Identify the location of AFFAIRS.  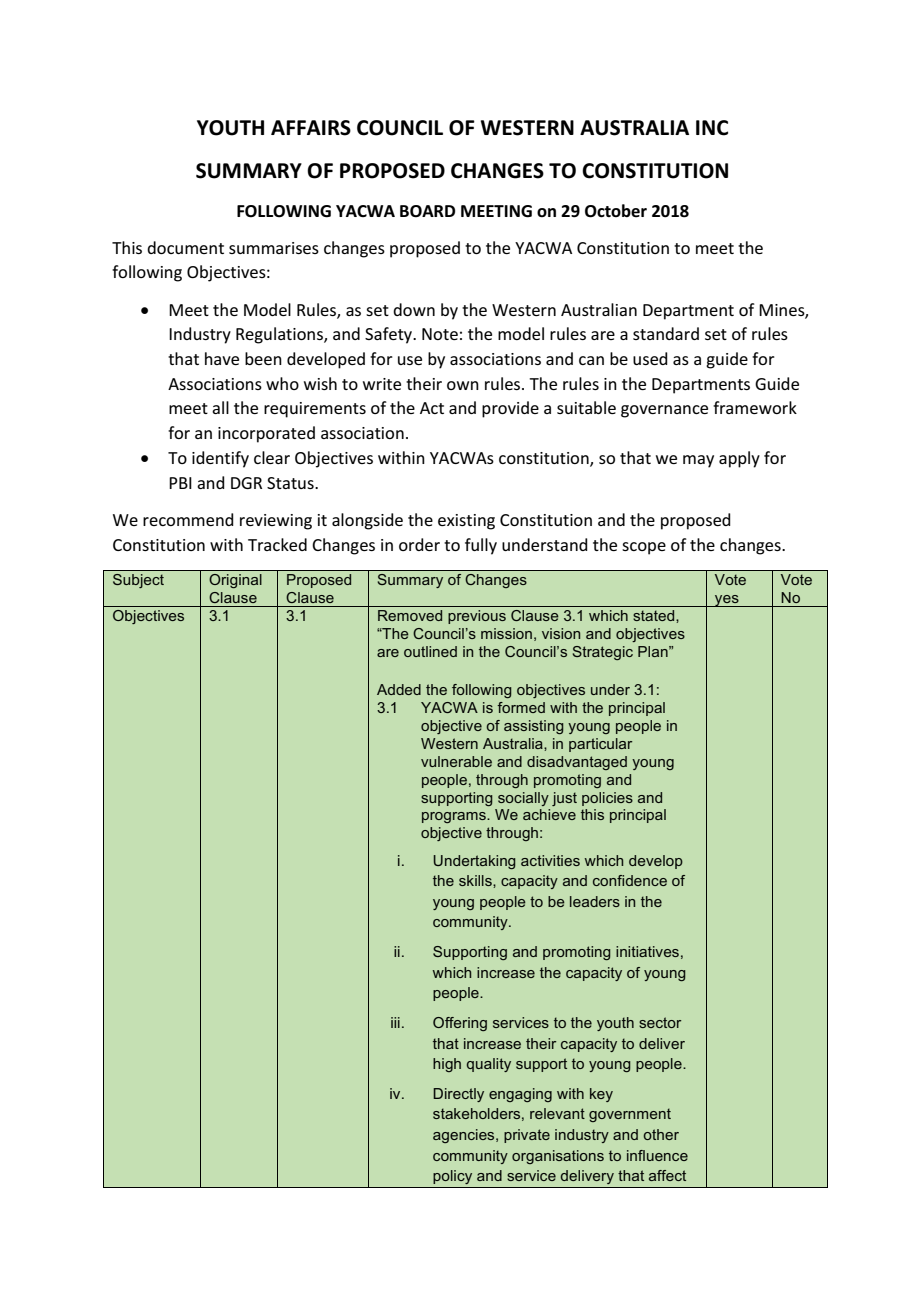
(311, 128).
